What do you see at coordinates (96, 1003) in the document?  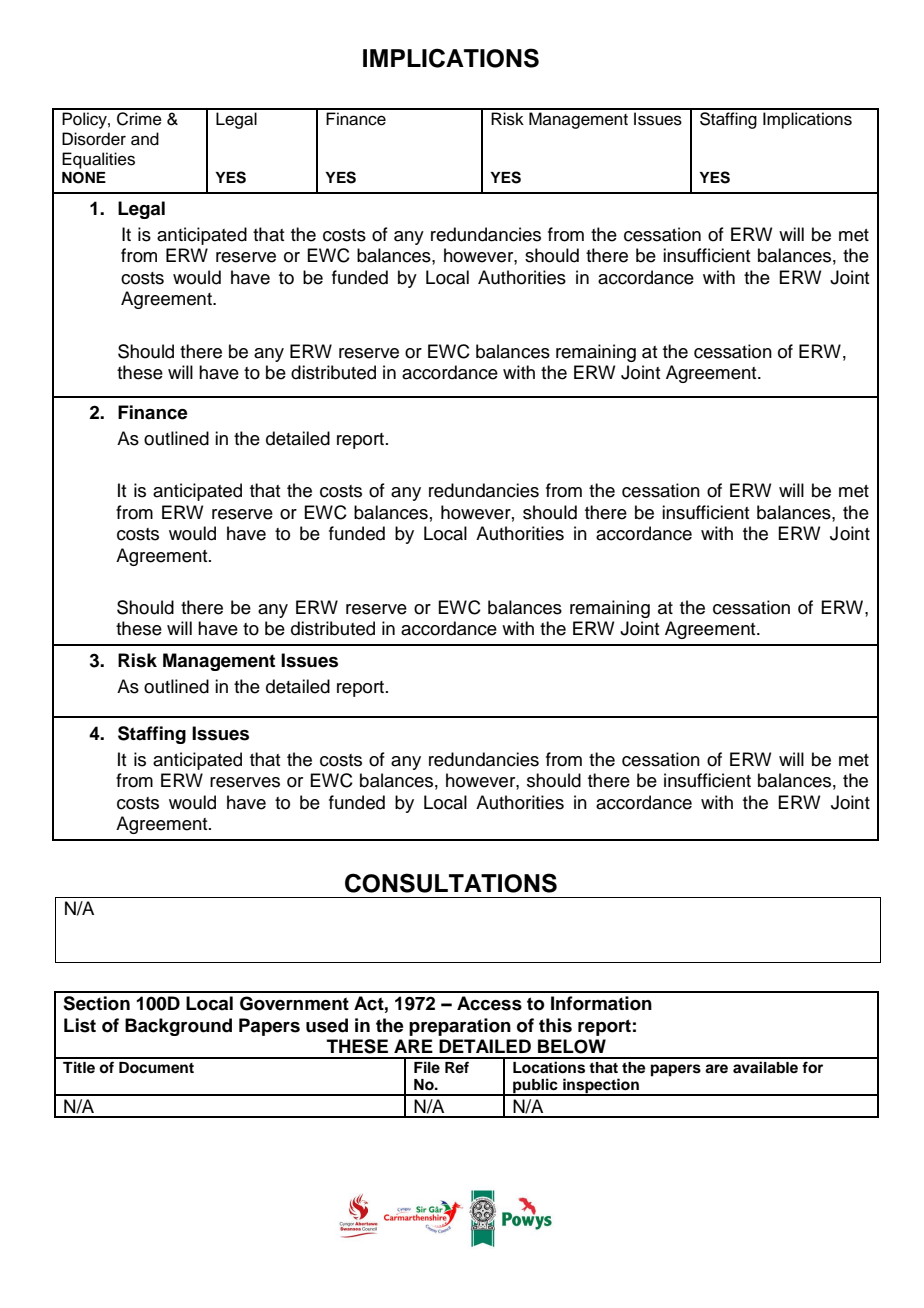 I see `Section` at bounding box center [96, 1003].
